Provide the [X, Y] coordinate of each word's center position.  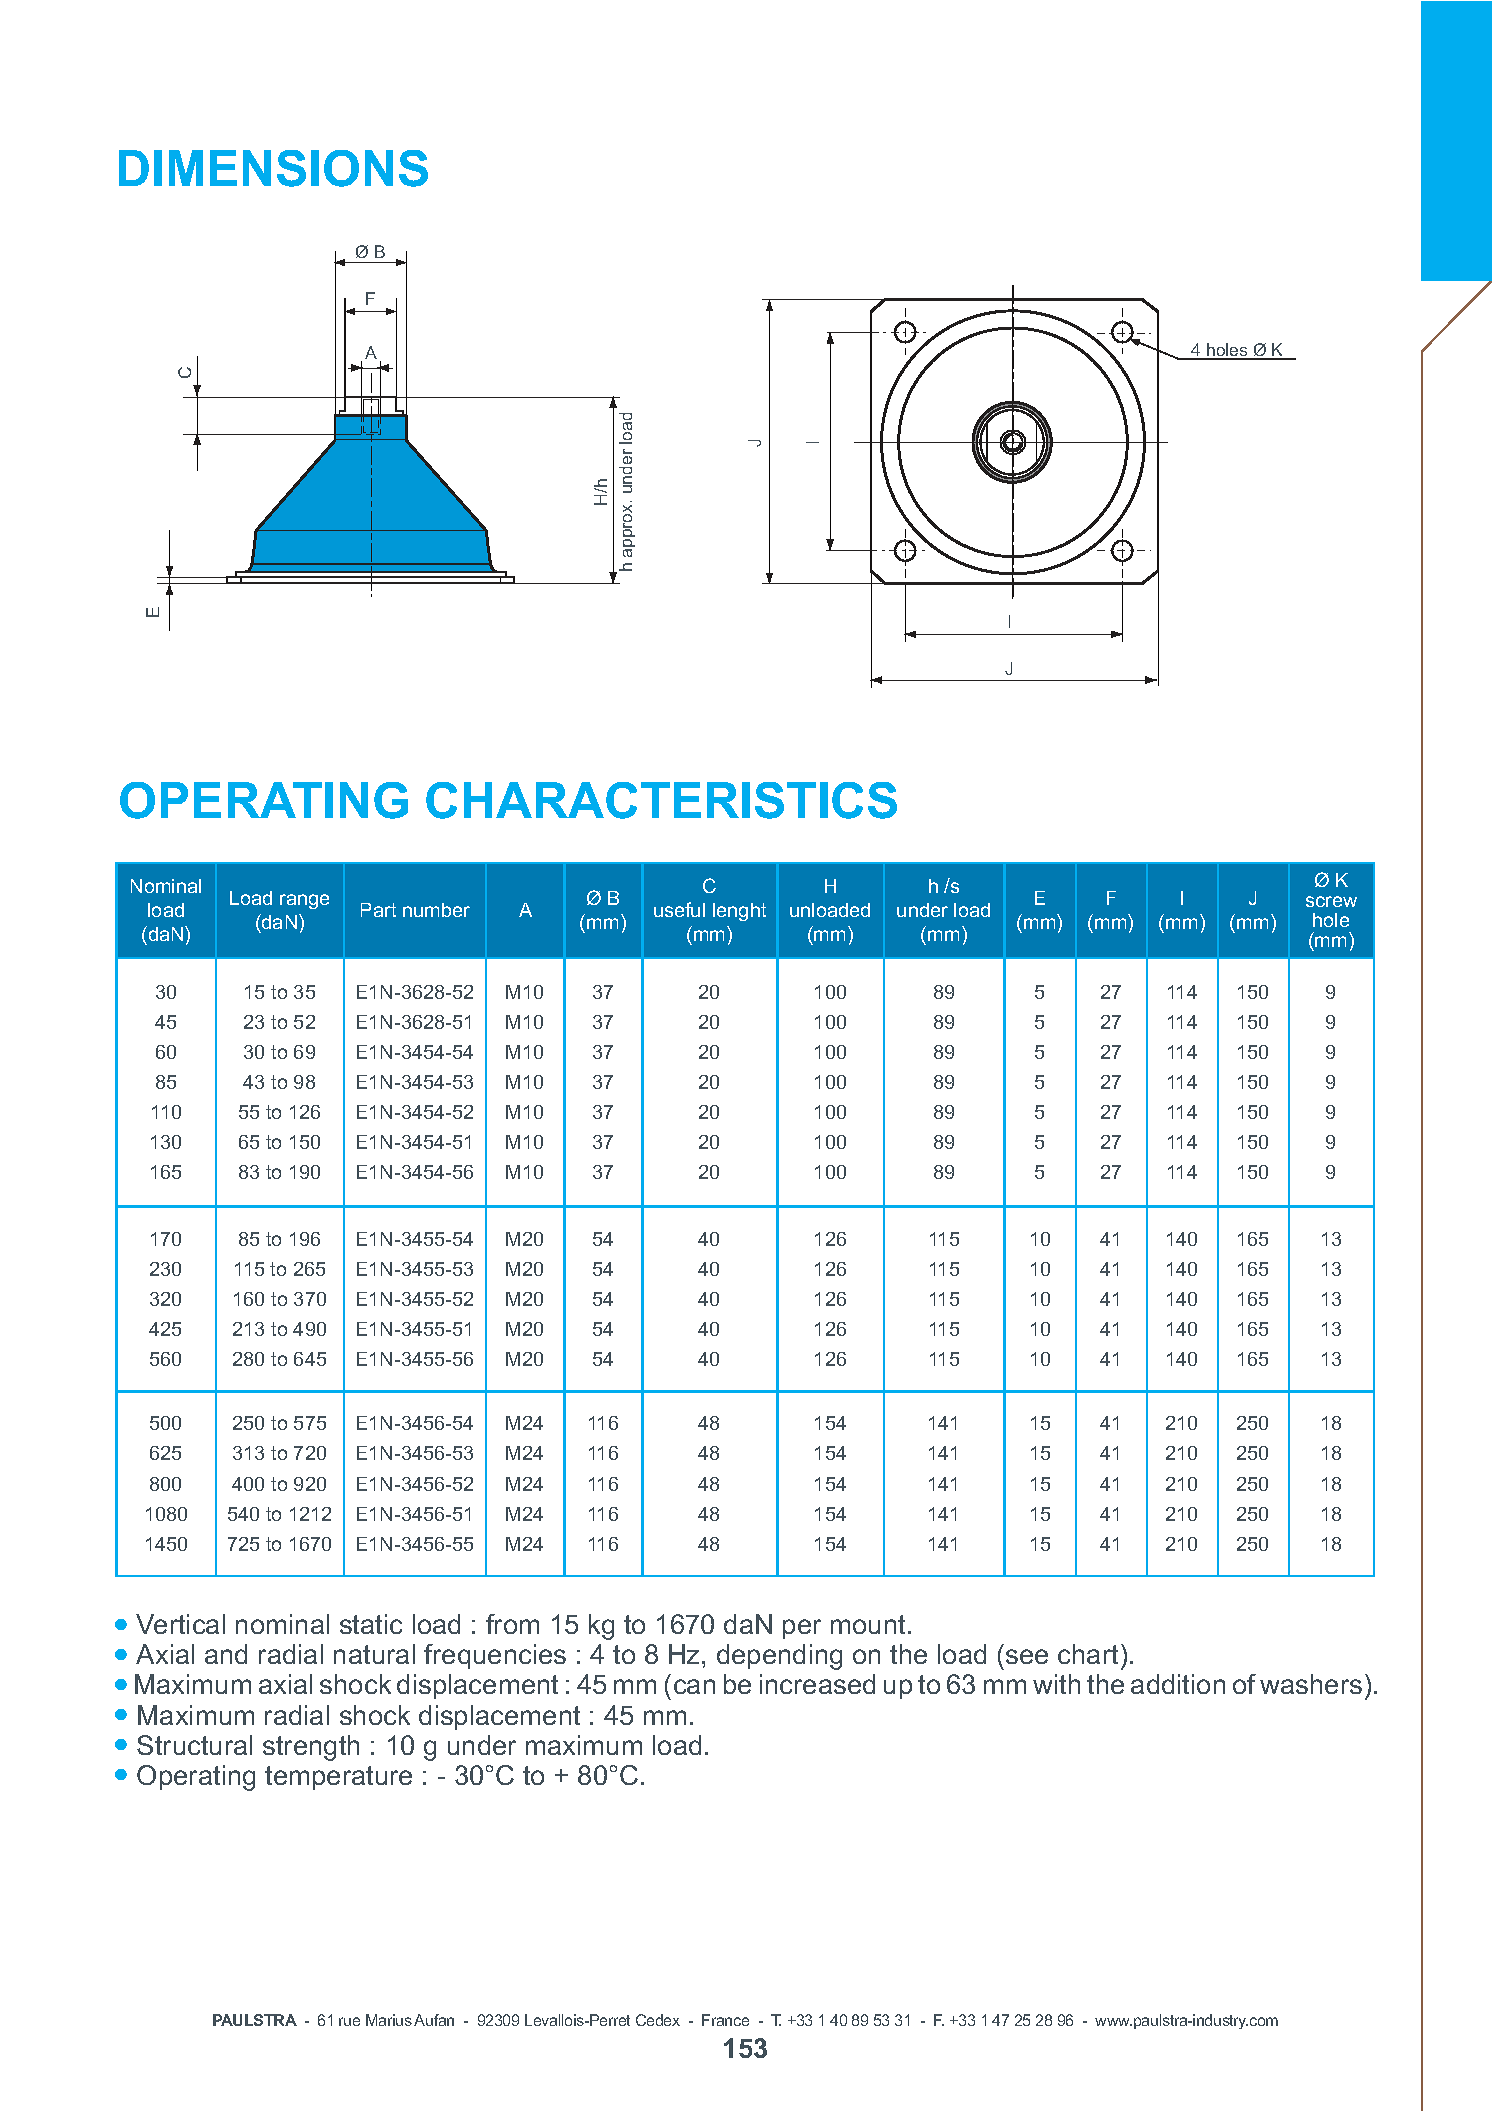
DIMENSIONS [273, 168]
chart [1088, 1654]
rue [349, 2021]
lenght [739, 912]
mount [868, 1624]
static [371, 1624]
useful [679, 909]
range [304, 901]
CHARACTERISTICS [661, 800]
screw [1331, 901]
